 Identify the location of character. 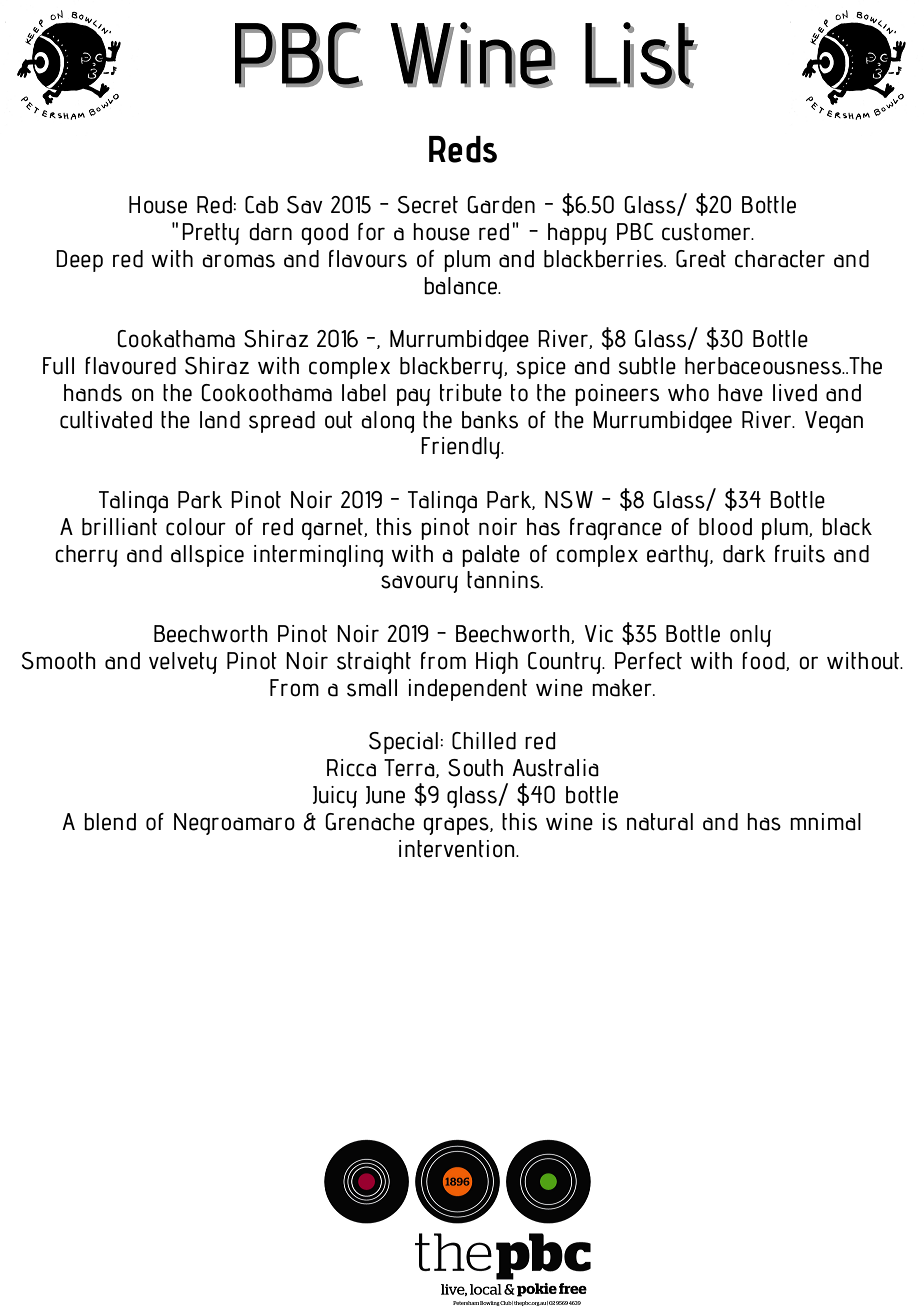
(780, 259).
